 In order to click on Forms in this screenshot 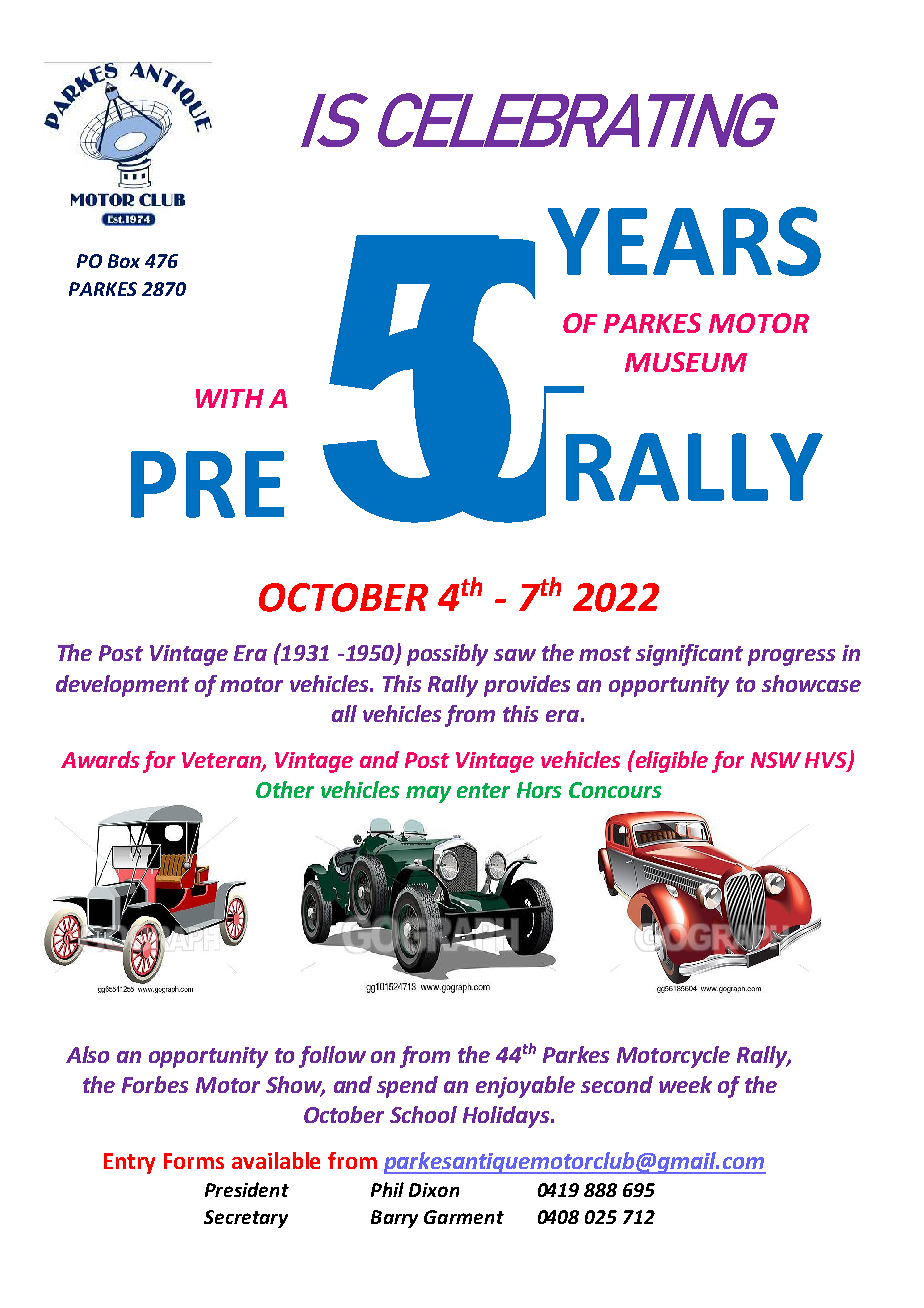, I will do `click(194, 1161)`.
